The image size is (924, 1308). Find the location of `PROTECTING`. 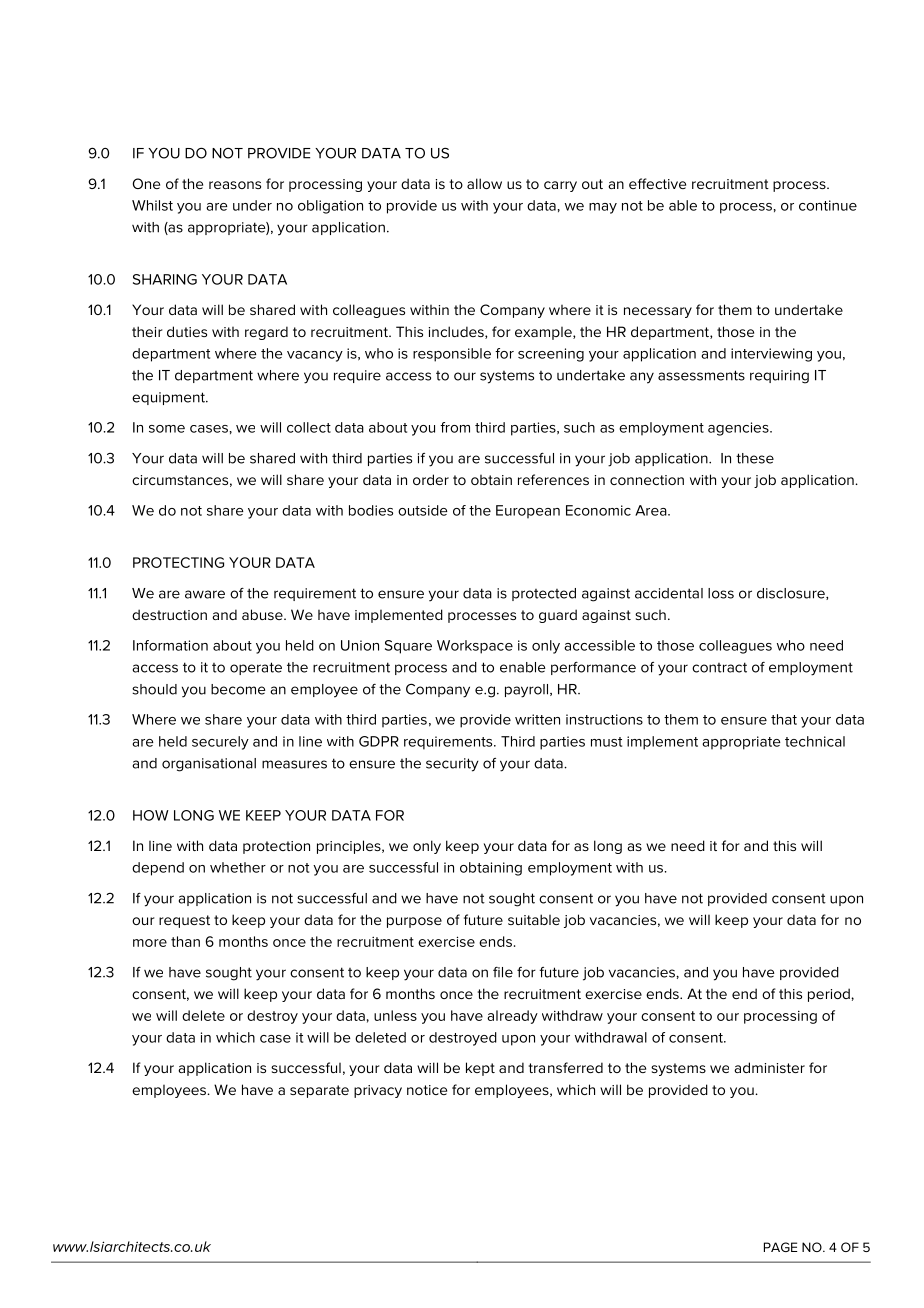

PROTECTING is located at coordinates (178, 562).
